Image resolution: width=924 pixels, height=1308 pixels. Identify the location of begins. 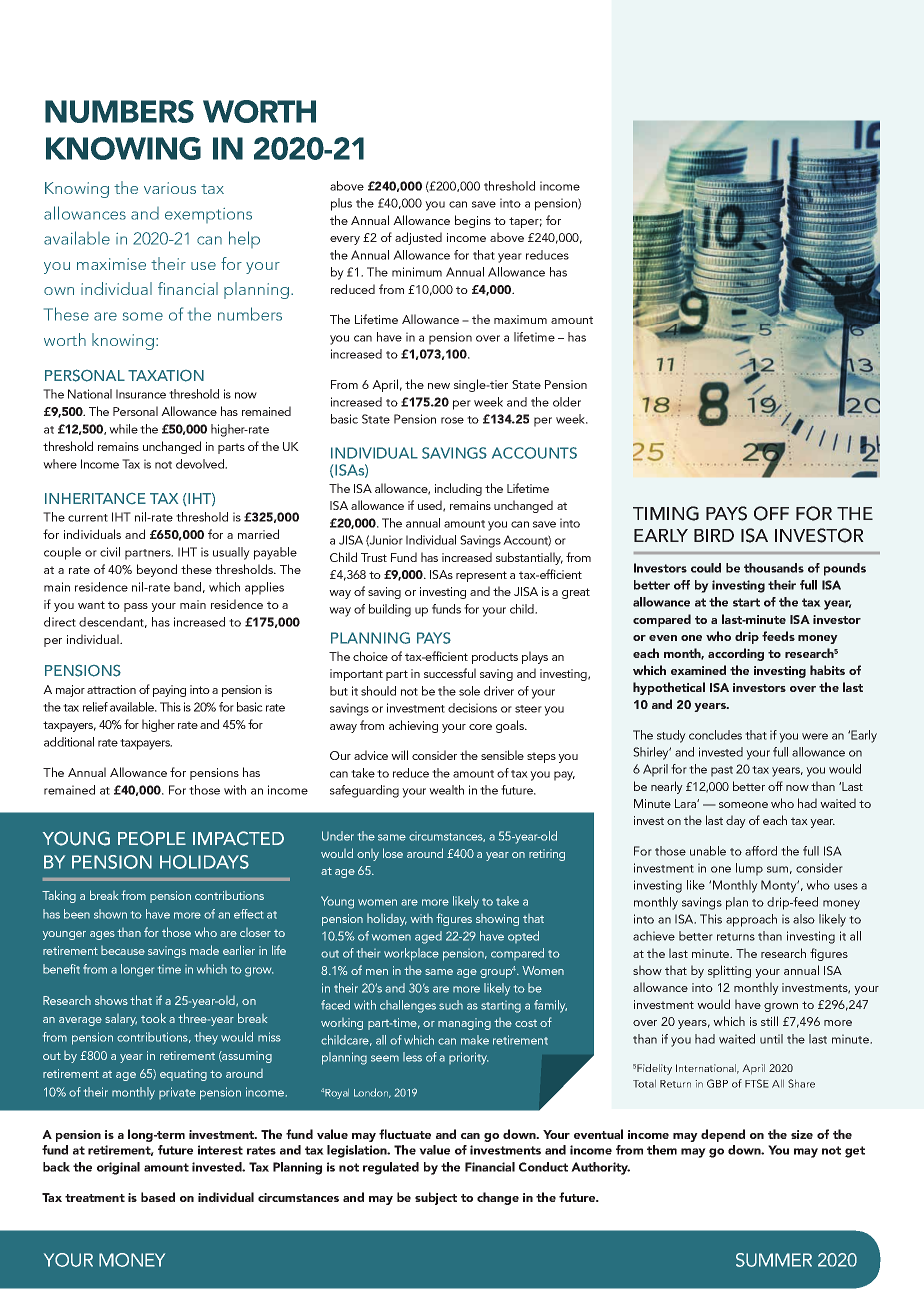
(473, 221).
